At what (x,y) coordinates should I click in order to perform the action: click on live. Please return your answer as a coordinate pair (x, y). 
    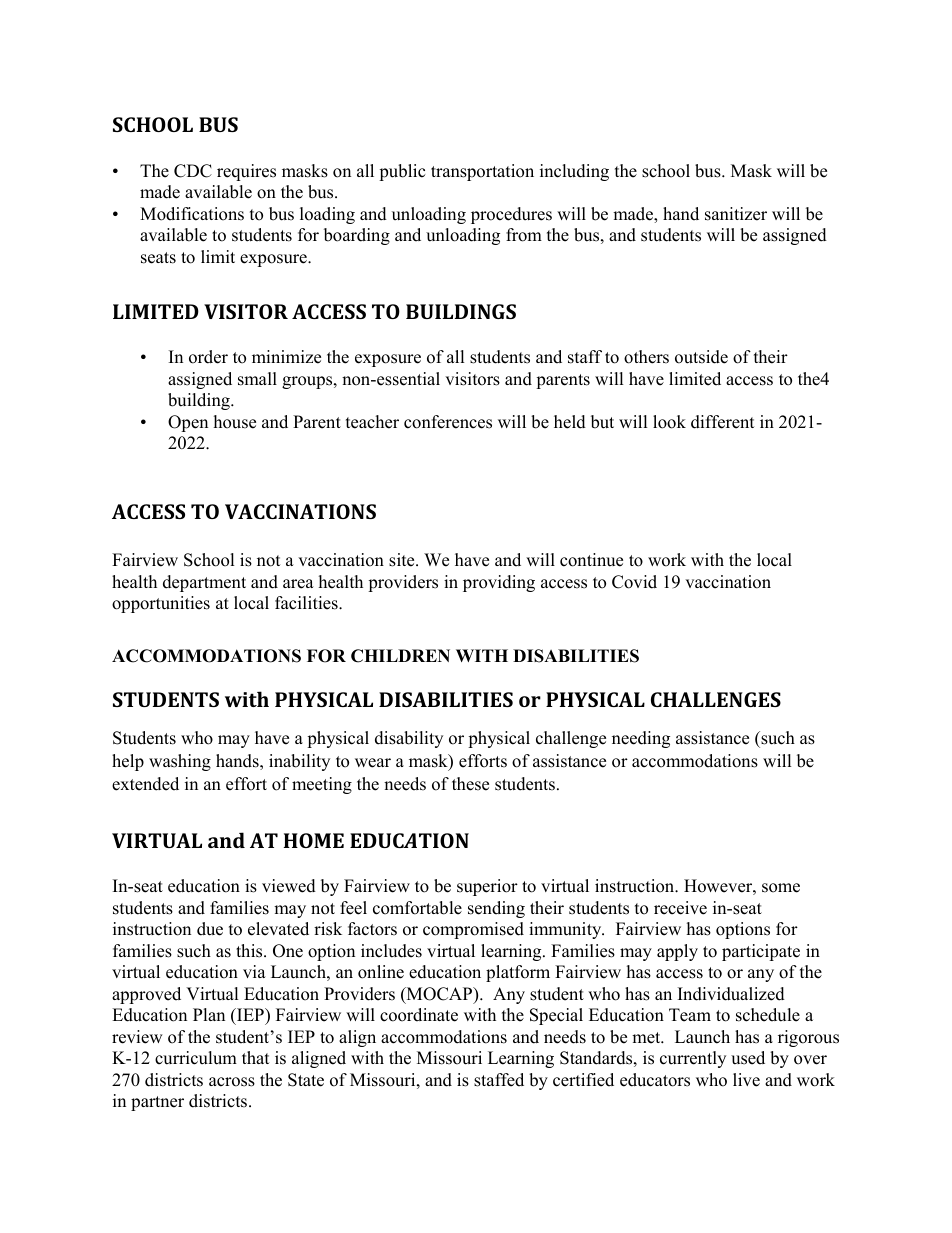
    Looking at the image, I should click on (746, 1080).
